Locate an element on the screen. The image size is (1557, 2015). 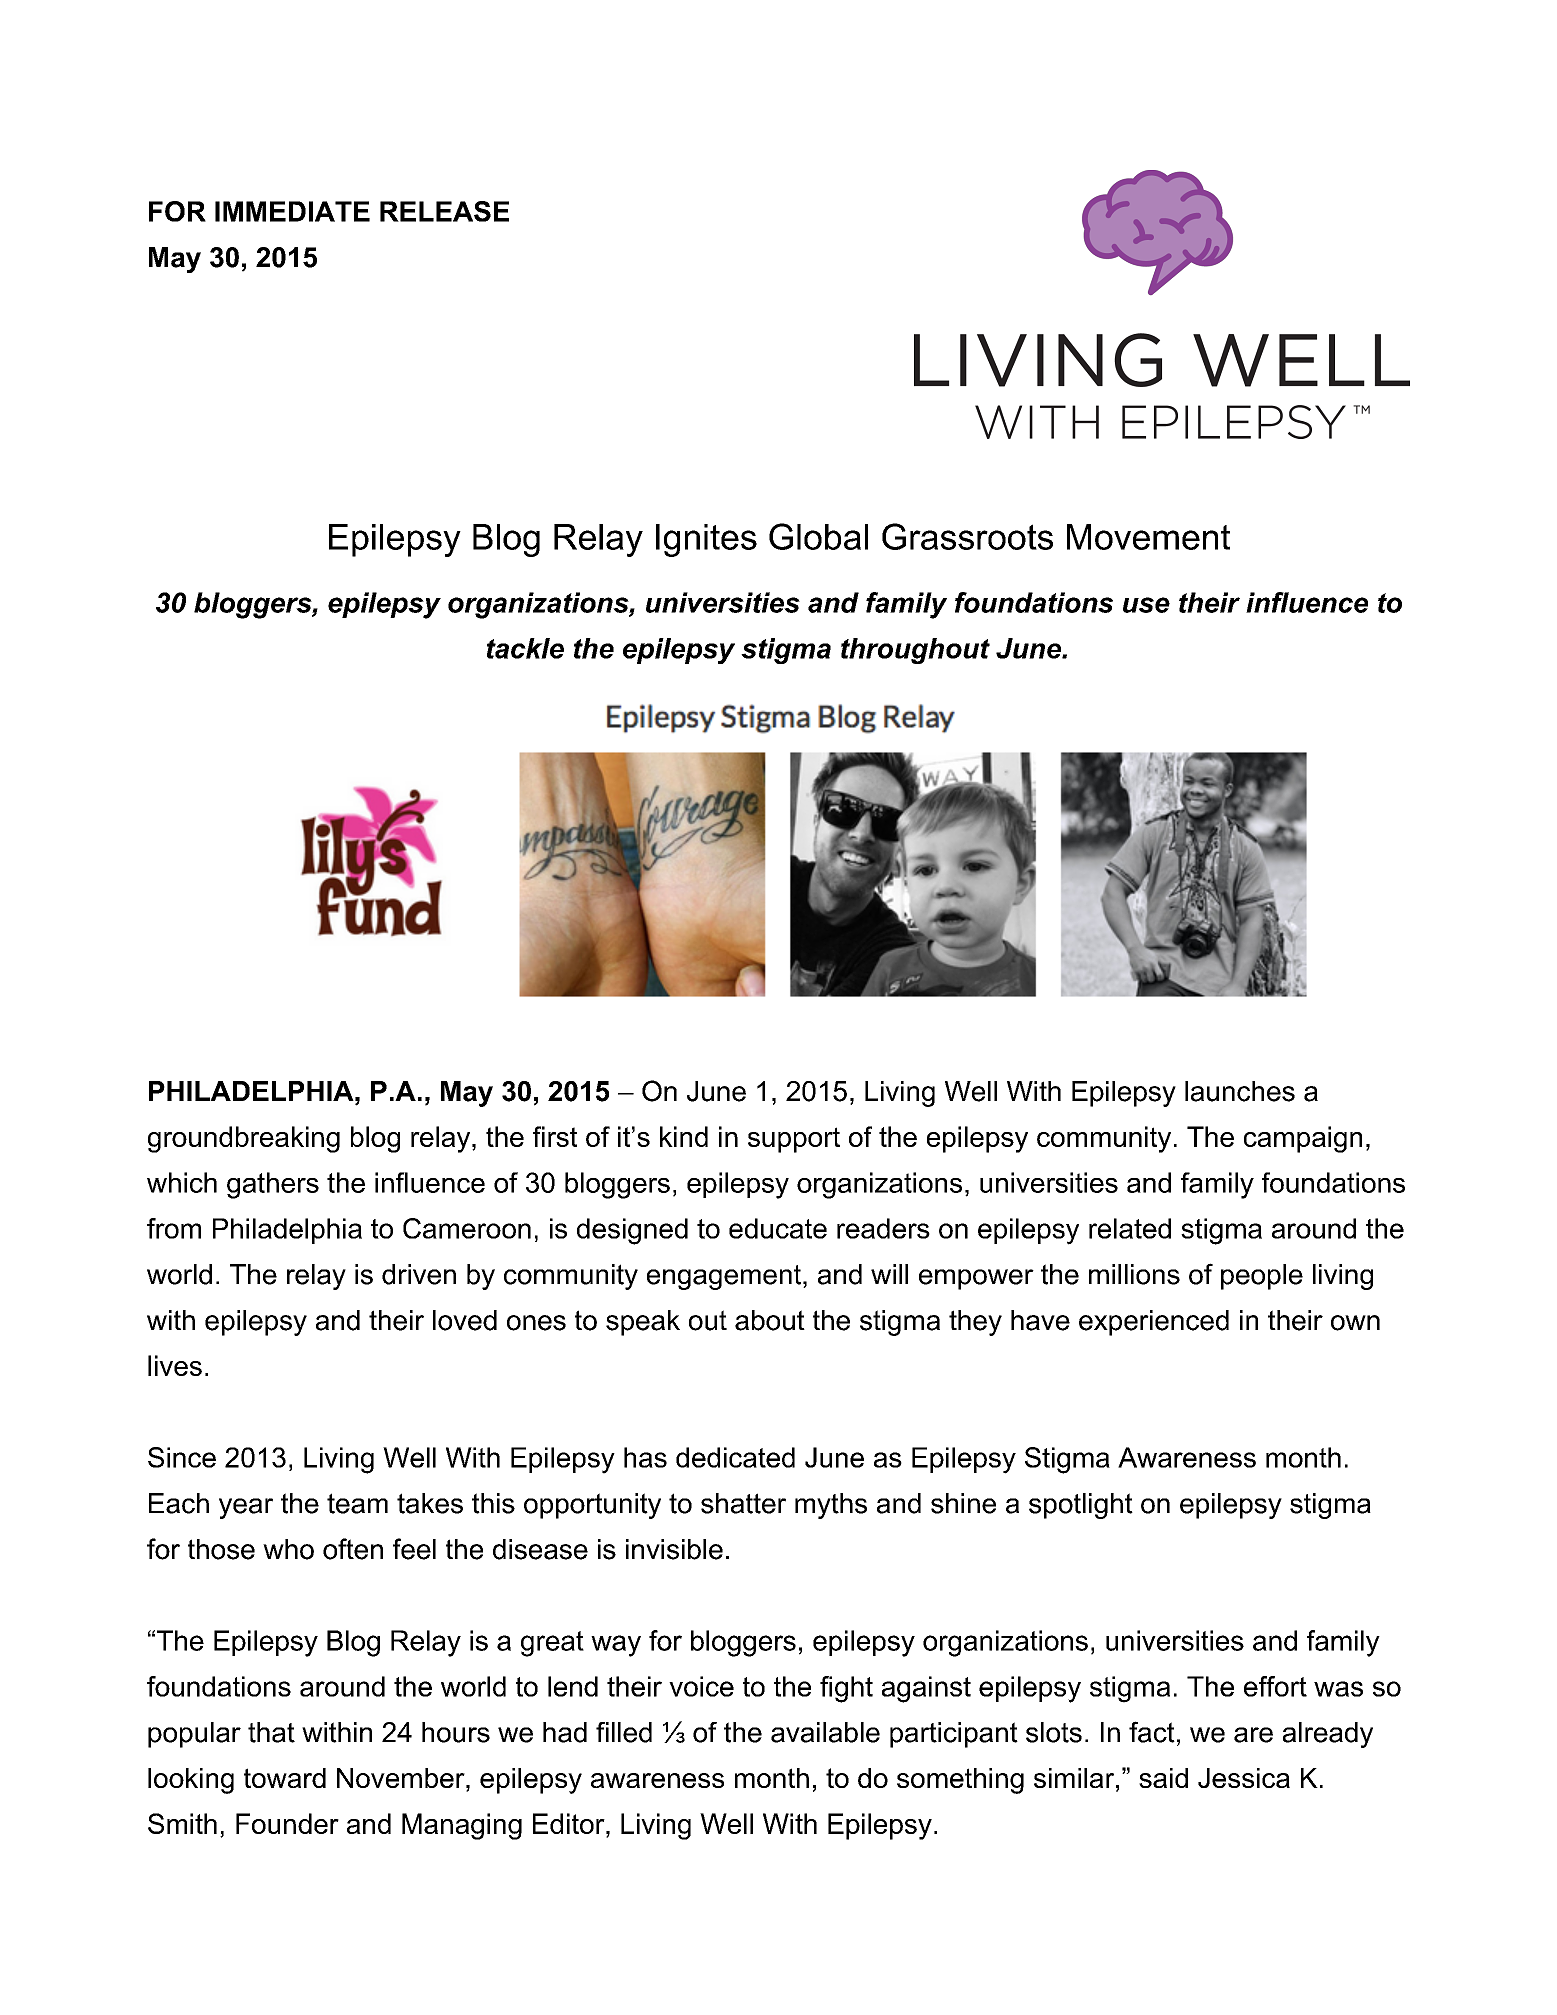
engagement is located at coordinates (725, 1277).
